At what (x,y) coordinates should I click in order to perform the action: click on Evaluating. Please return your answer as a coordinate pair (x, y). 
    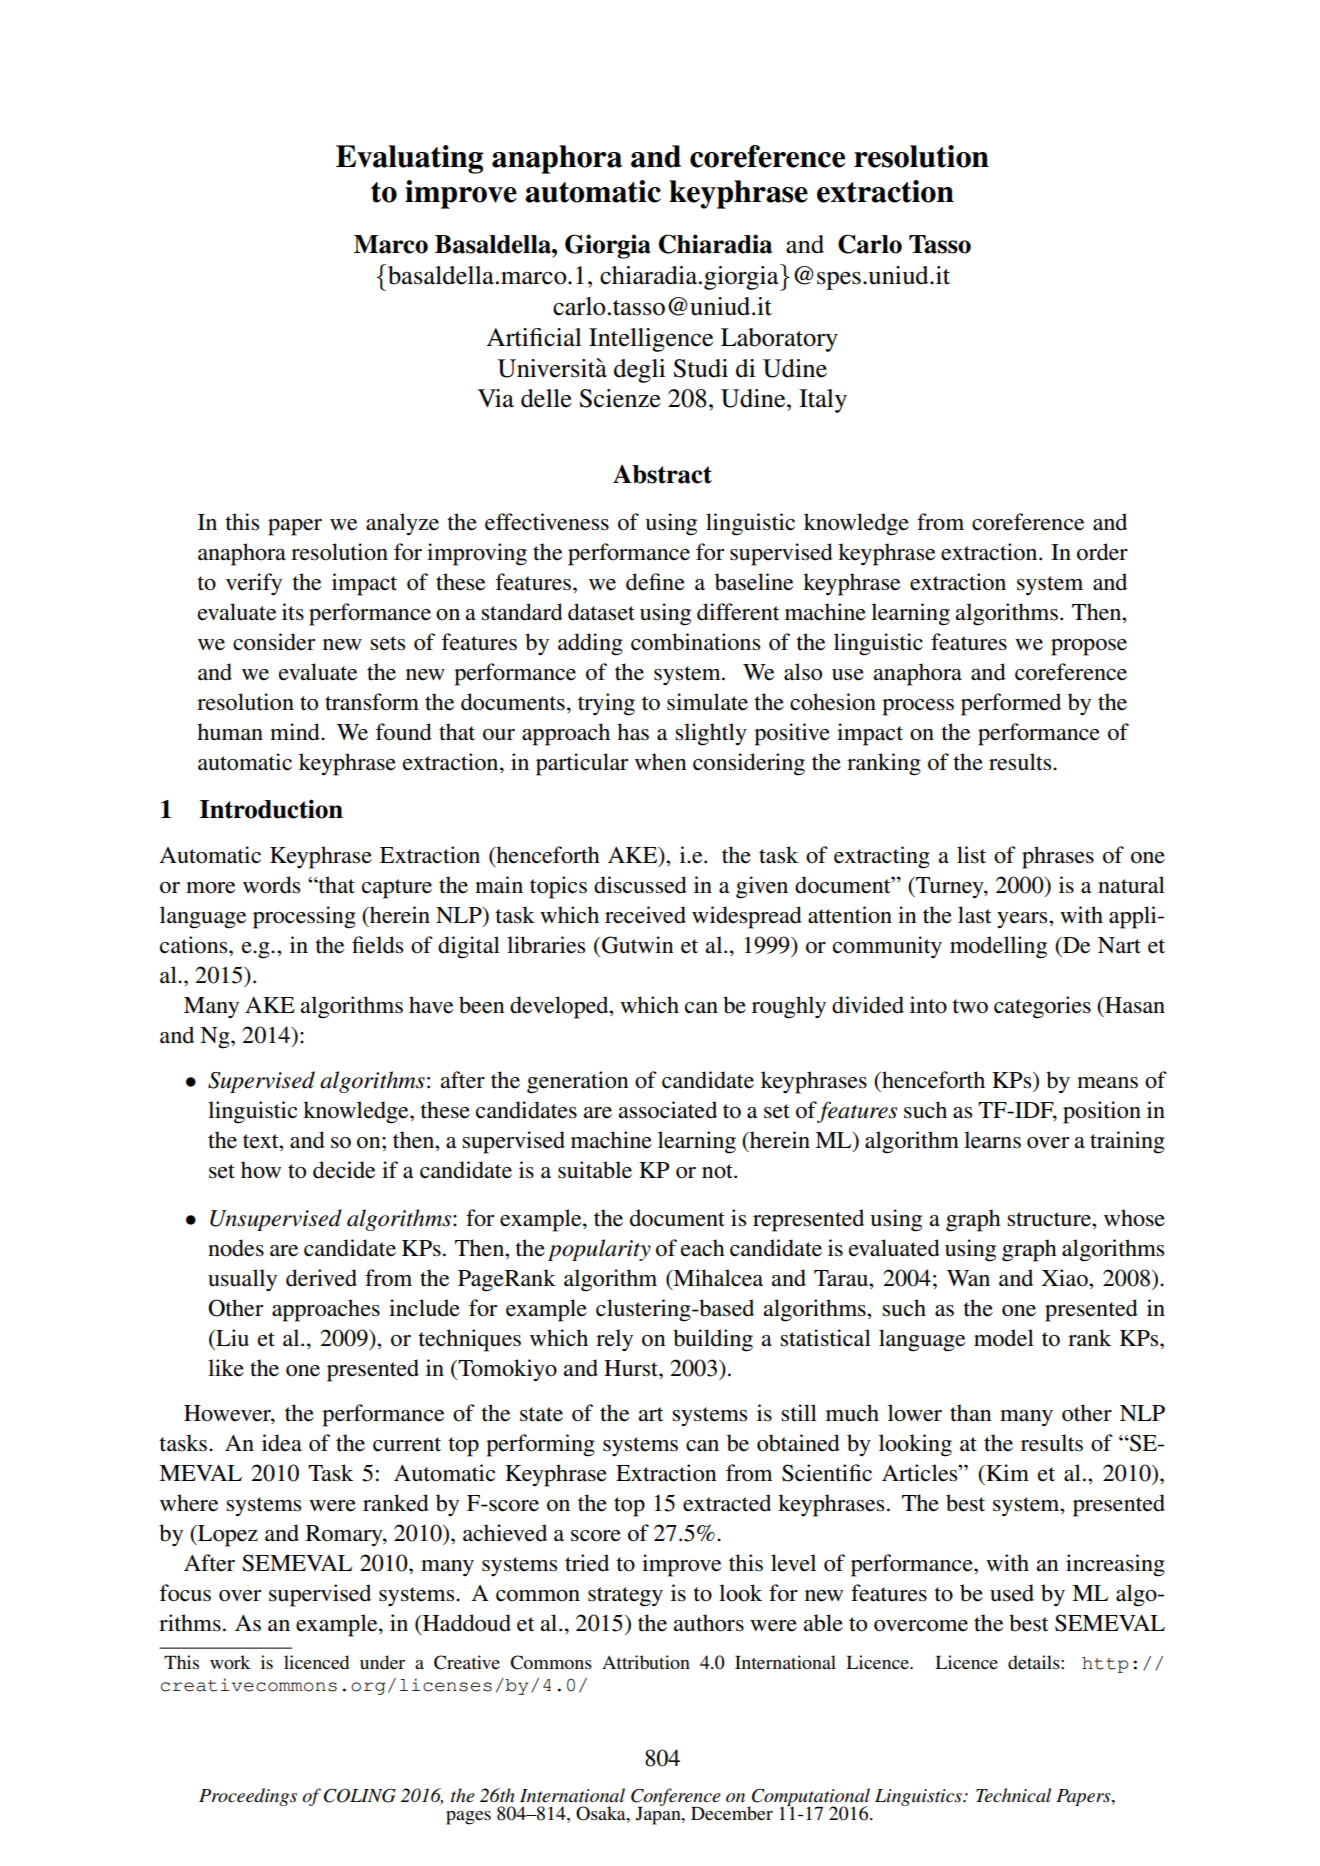
    Looking at the image, I should click on (409, 159).
